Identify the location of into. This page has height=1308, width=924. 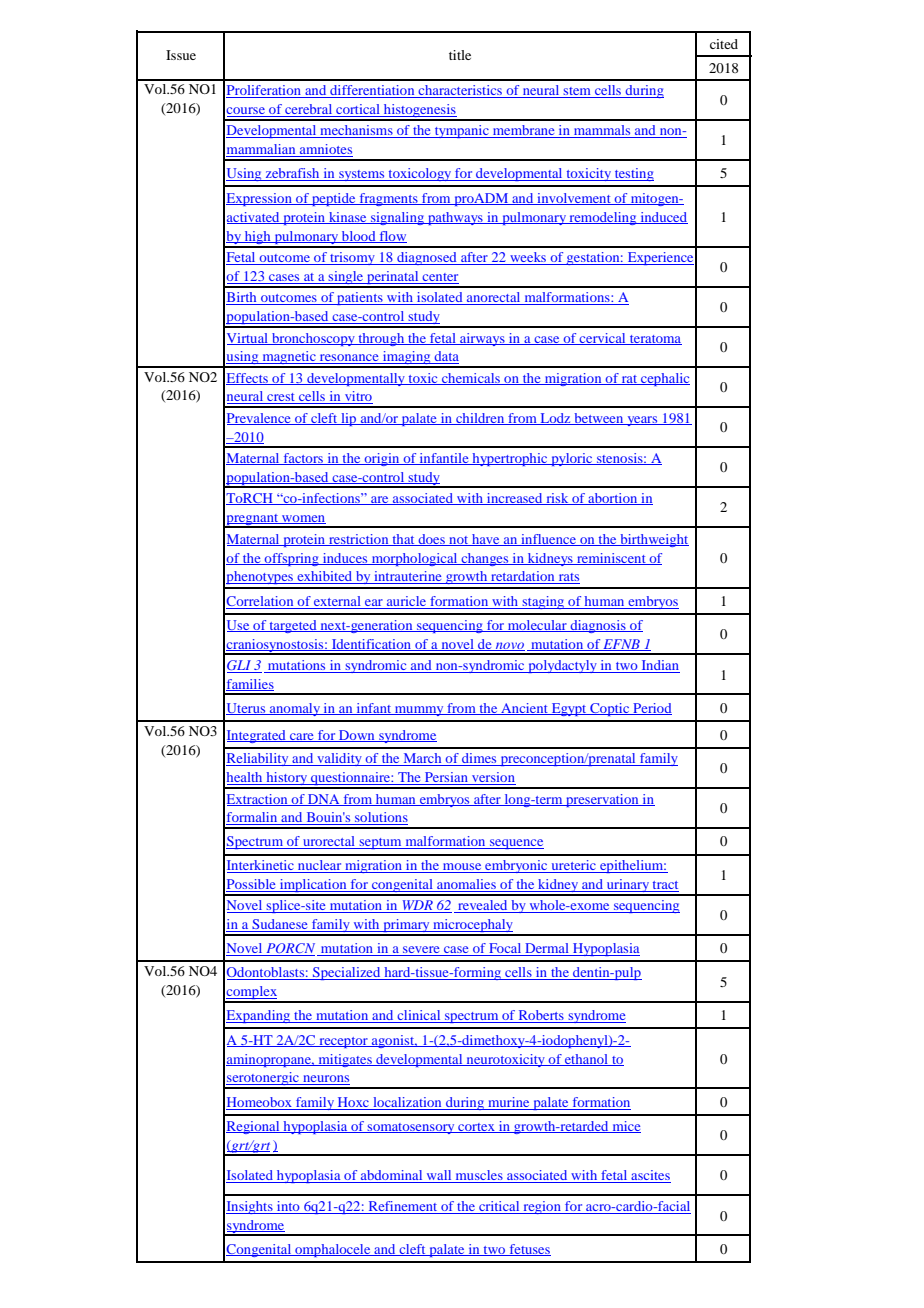
(288, 1207).
